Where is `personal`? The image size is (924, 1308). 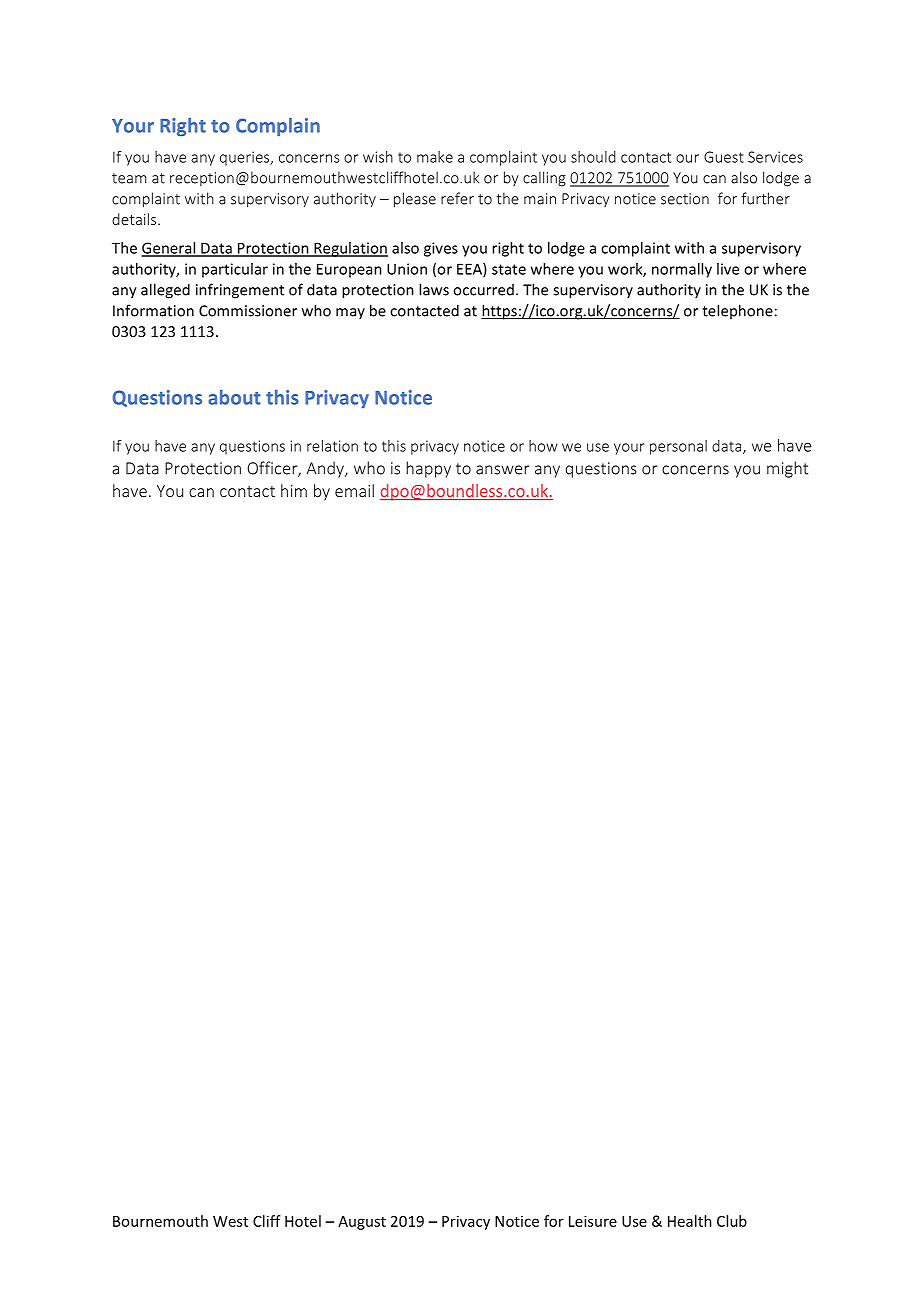
personal is located at coordinates (678, 447).
